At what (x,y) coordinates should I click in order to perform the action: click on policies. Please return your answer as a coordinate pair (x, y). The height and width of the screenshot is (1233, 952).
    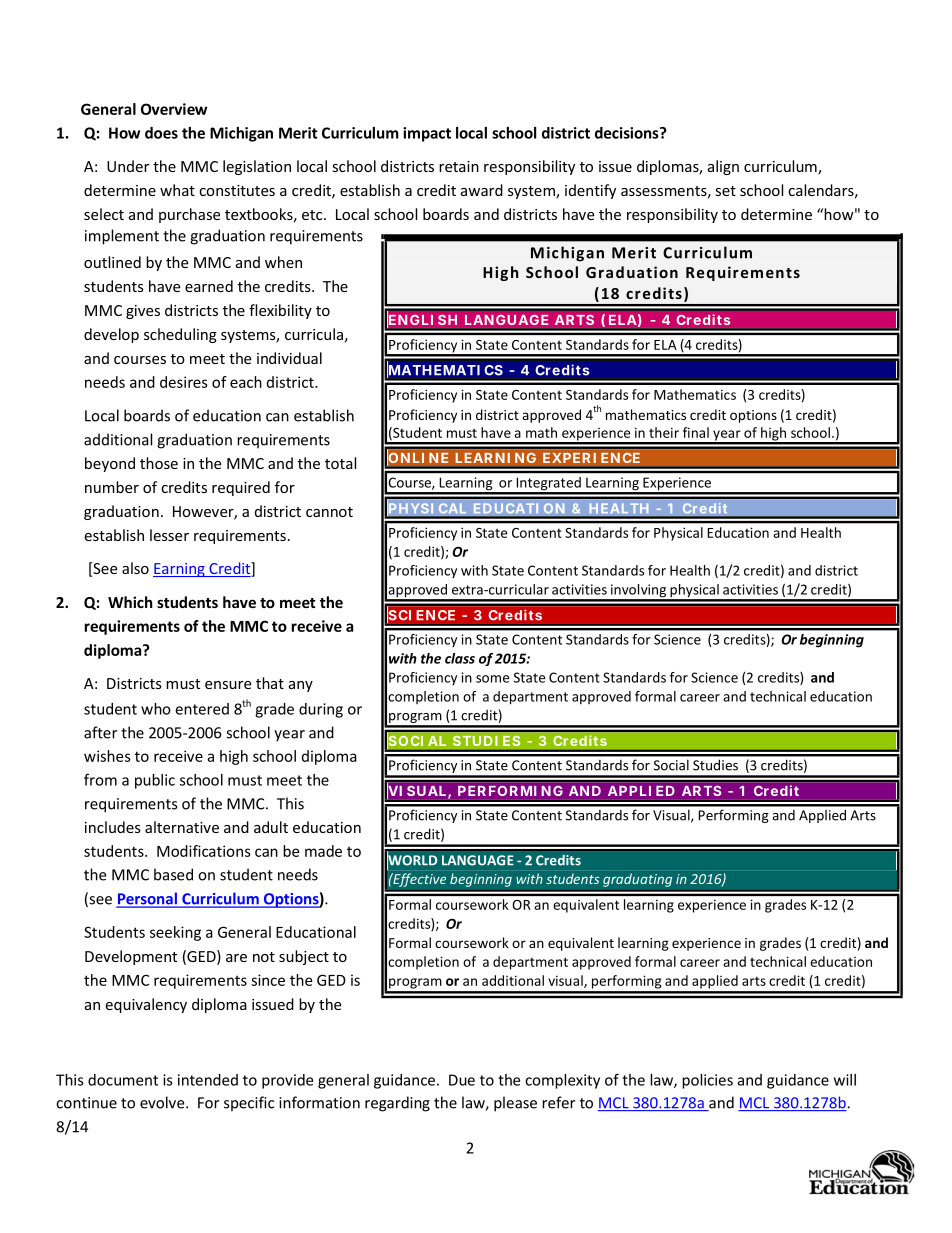
    Looking at the image, I should click on (707, 1081).
